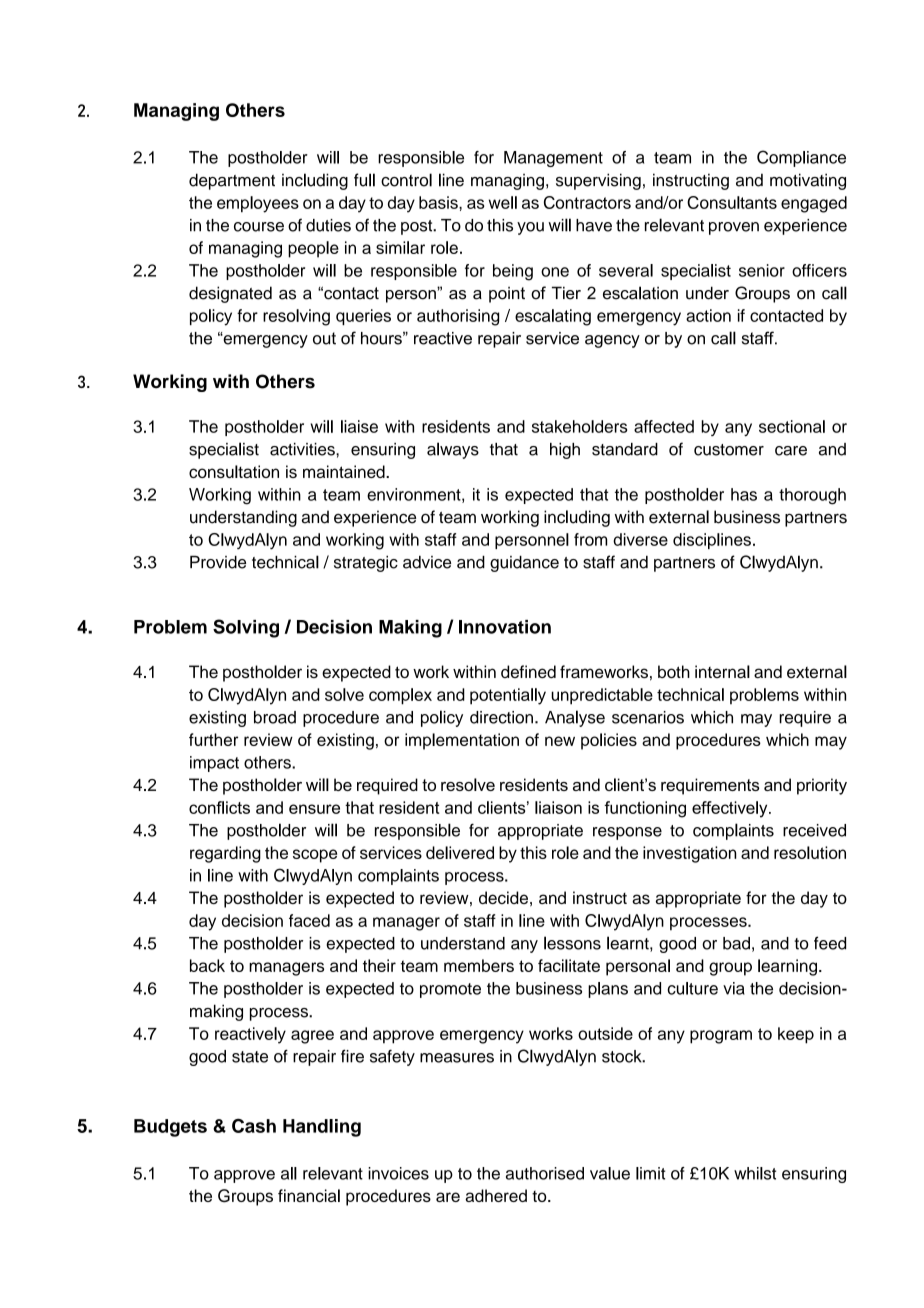 This document has width=924, height=1308. What do you see at coordinates (254, 1125) in the document?
I see `Cash` at bounding box center [254, 1125].
